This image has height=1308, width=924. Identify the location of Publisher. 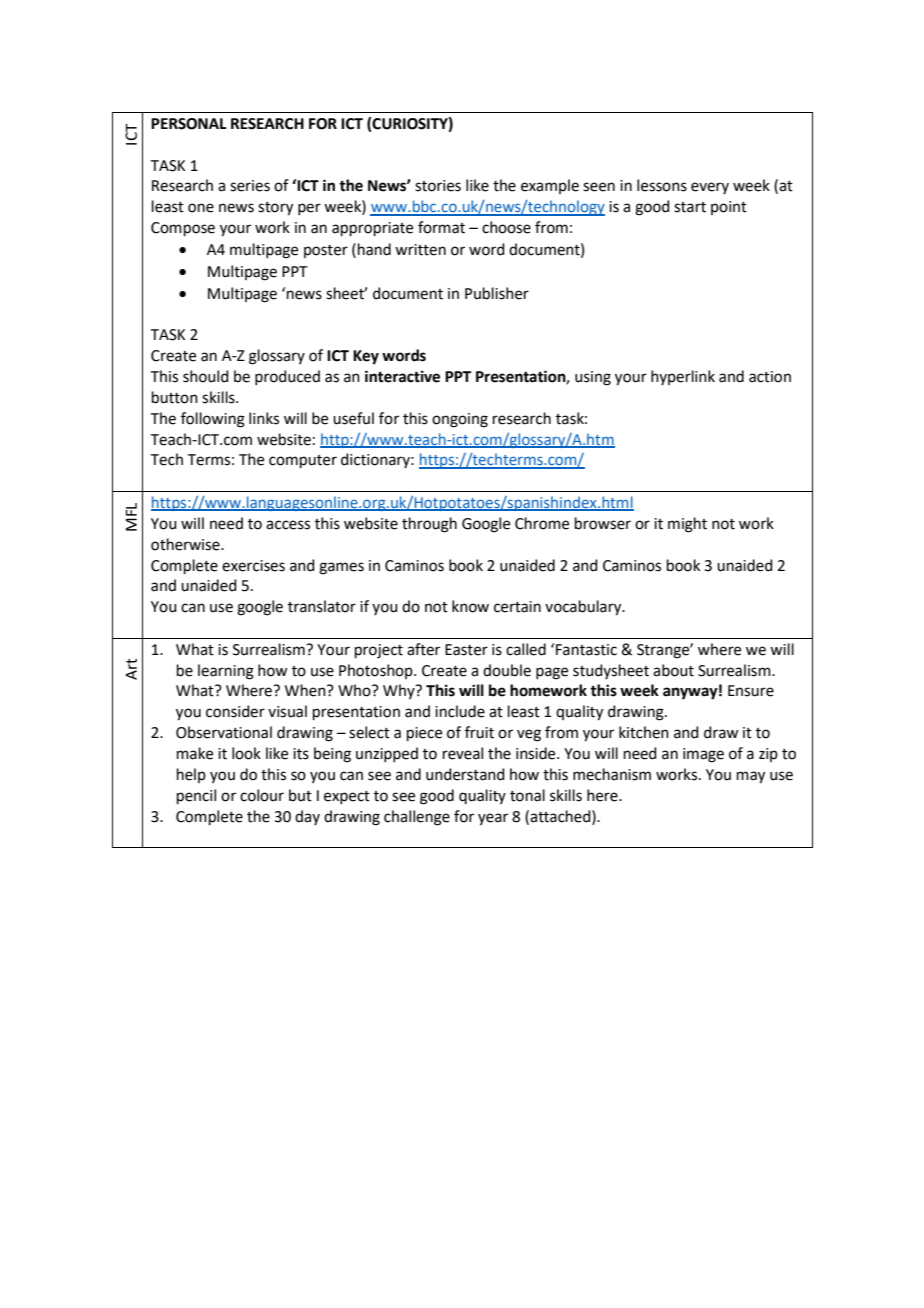
(497, 293).
